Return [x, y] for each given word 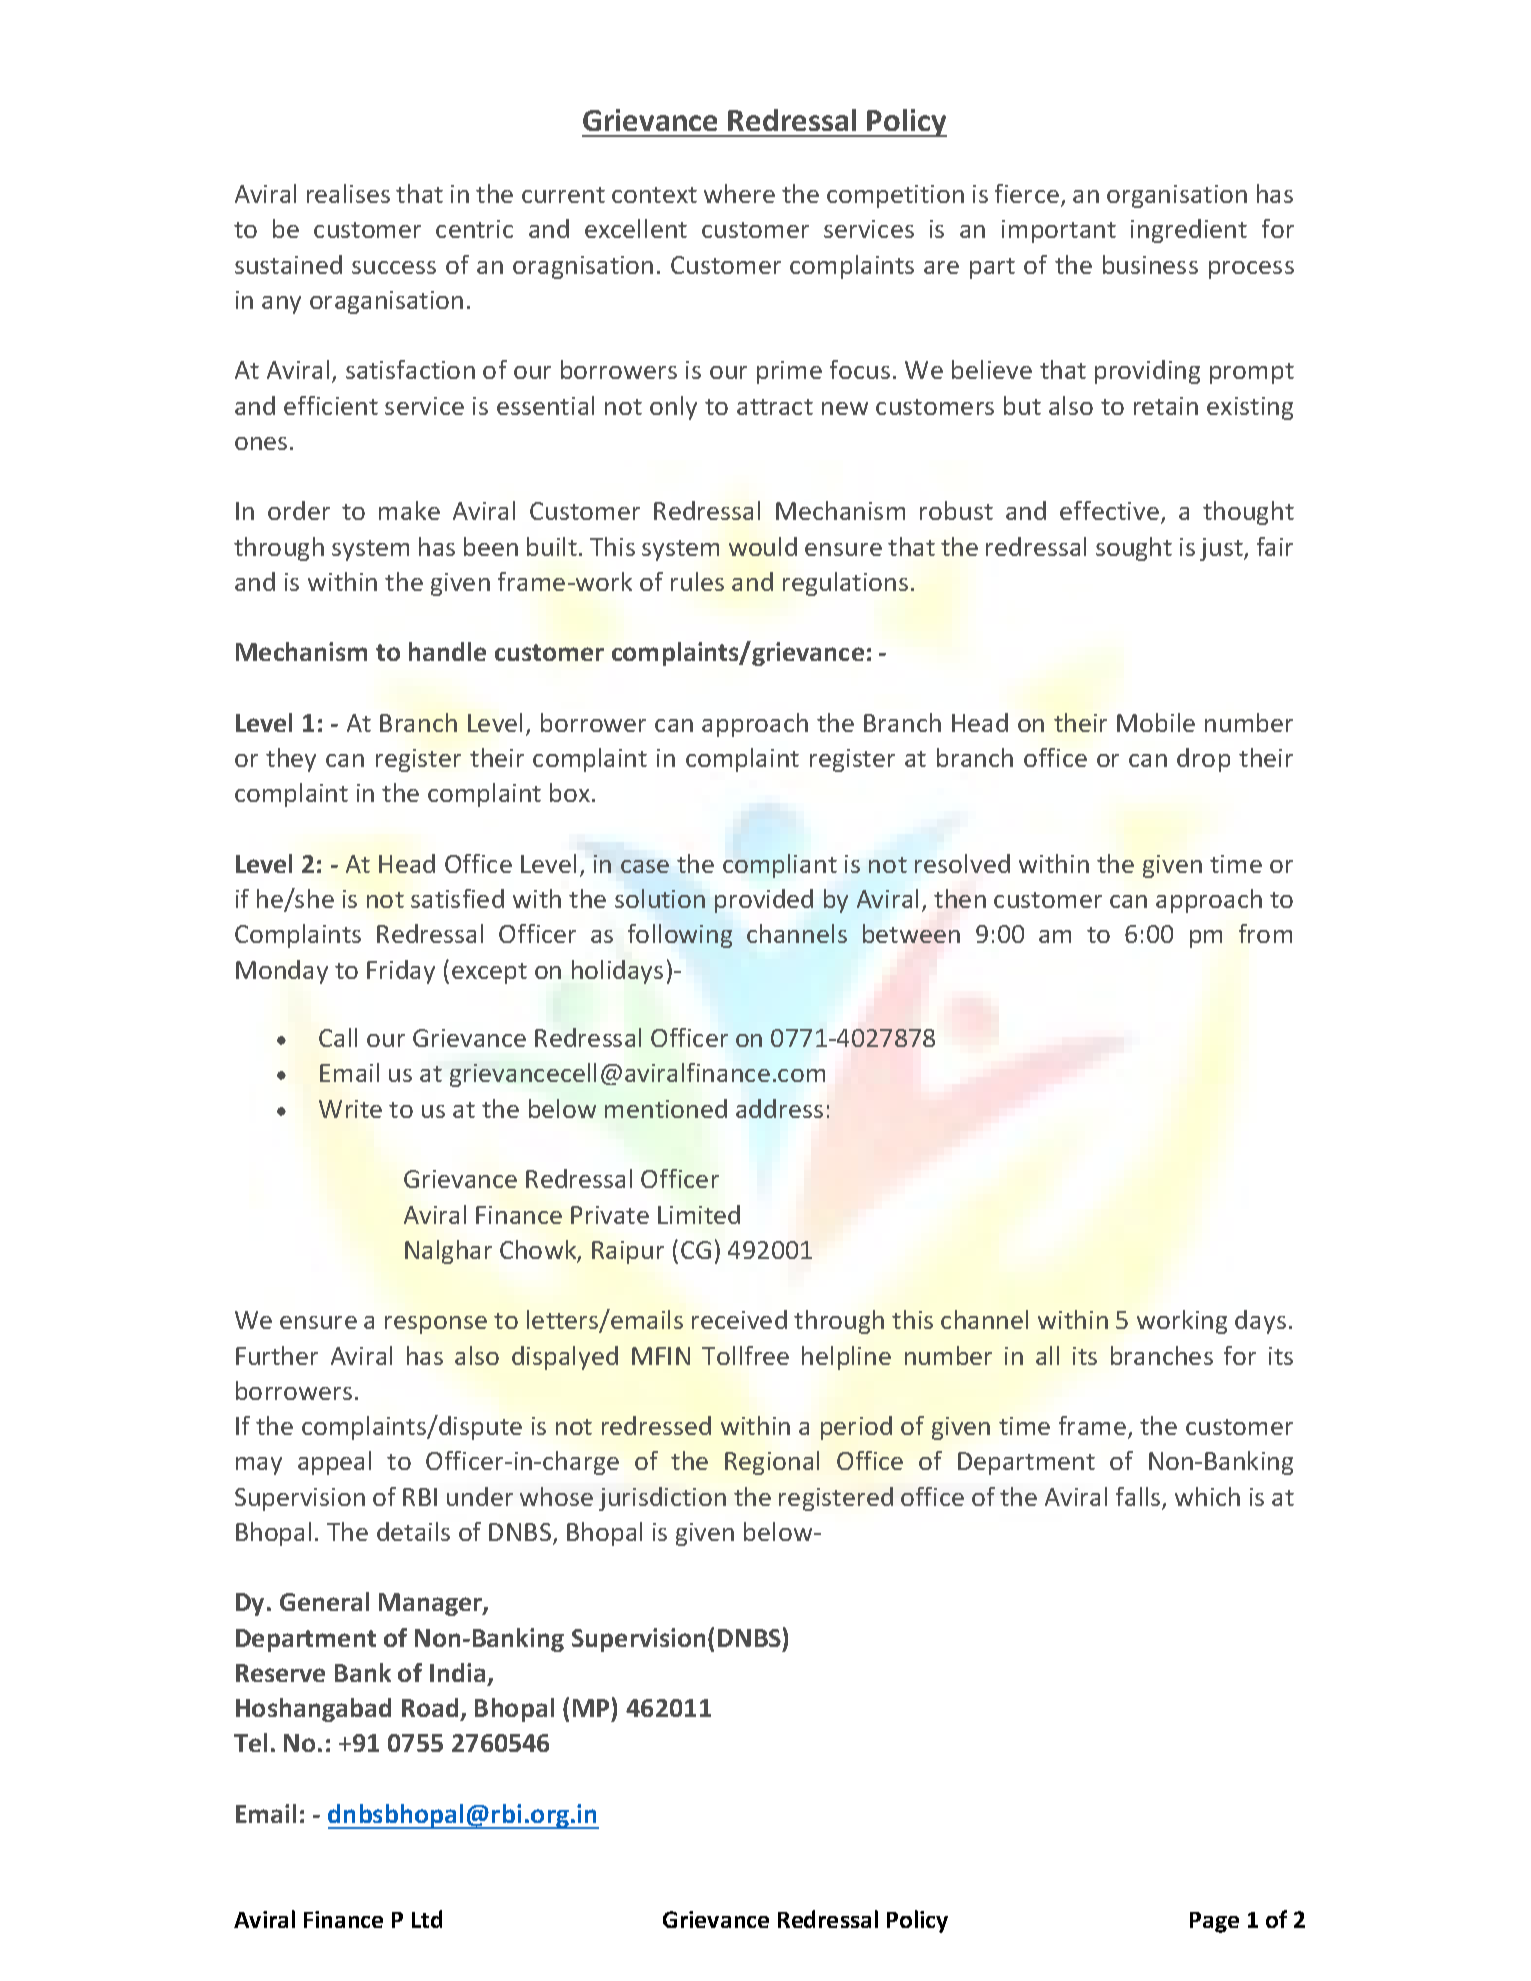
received [739, 1319]
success [394, 267]
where [739, 193]
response [436, 1325]
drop [1203, 760]
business [1150, 264]
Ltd [427, 1919]
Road [431, 1709]
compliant [780, 866]
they [291, 760]
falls [1139, 1498]
